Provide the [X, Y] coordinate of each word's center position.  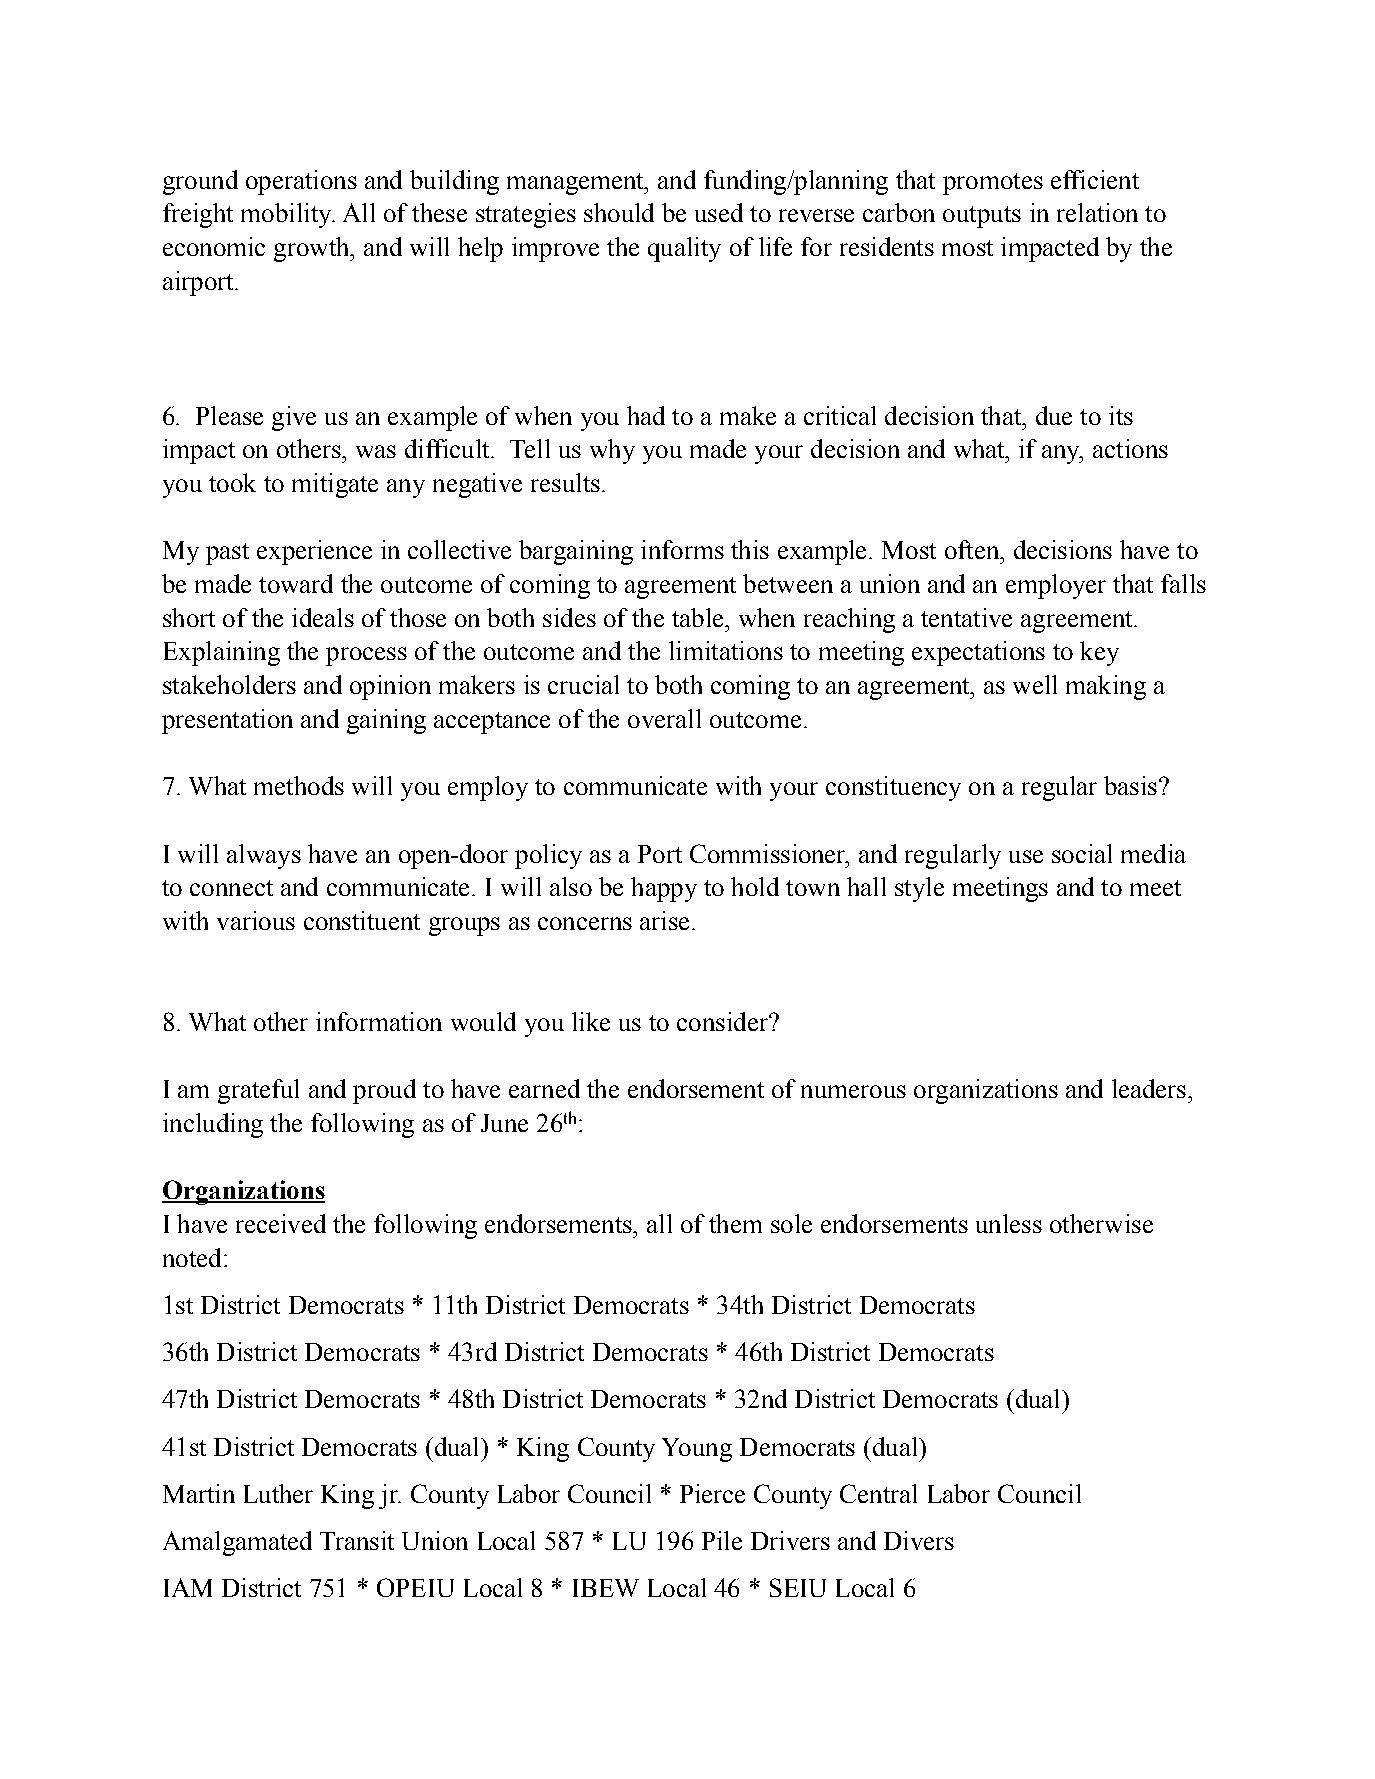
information [379, 1021]
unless [1009, 1223]
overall [664, 718]
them [735, 1223]
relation [1097, 212]
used [719, 212]
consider [723, 1021]
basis [1130, 785]
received [281, 1223]
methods [299, 785]
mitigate [335, 485]
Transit [357, 1540]
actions [1130, 448]
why [612, 451]
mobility [287, 215]
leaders [1149, 1088]
